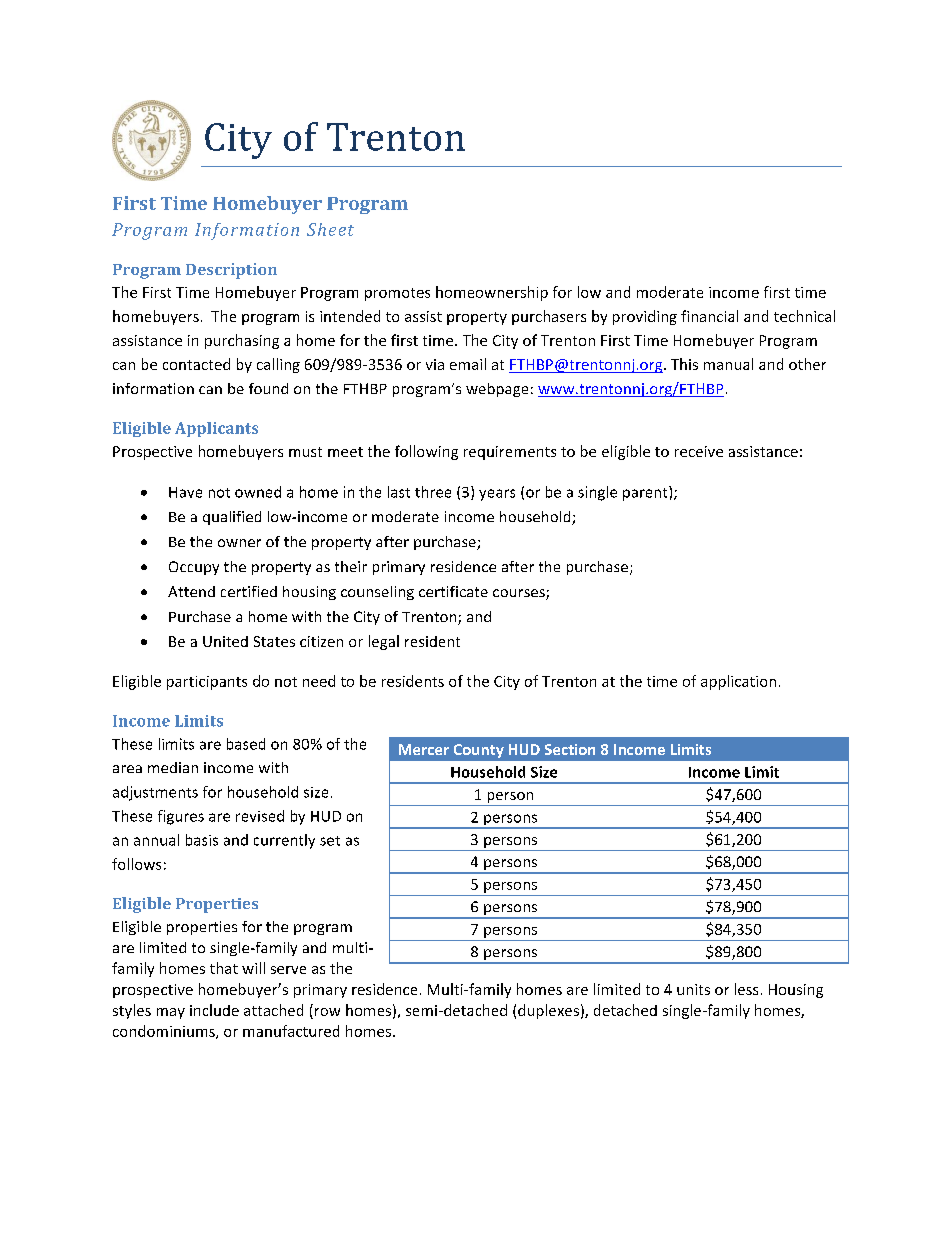 The width and height of the screenshot is (952, 1233). Describe the element at coordinates (738, 682) in the screenshot. I see `application` at that location.
